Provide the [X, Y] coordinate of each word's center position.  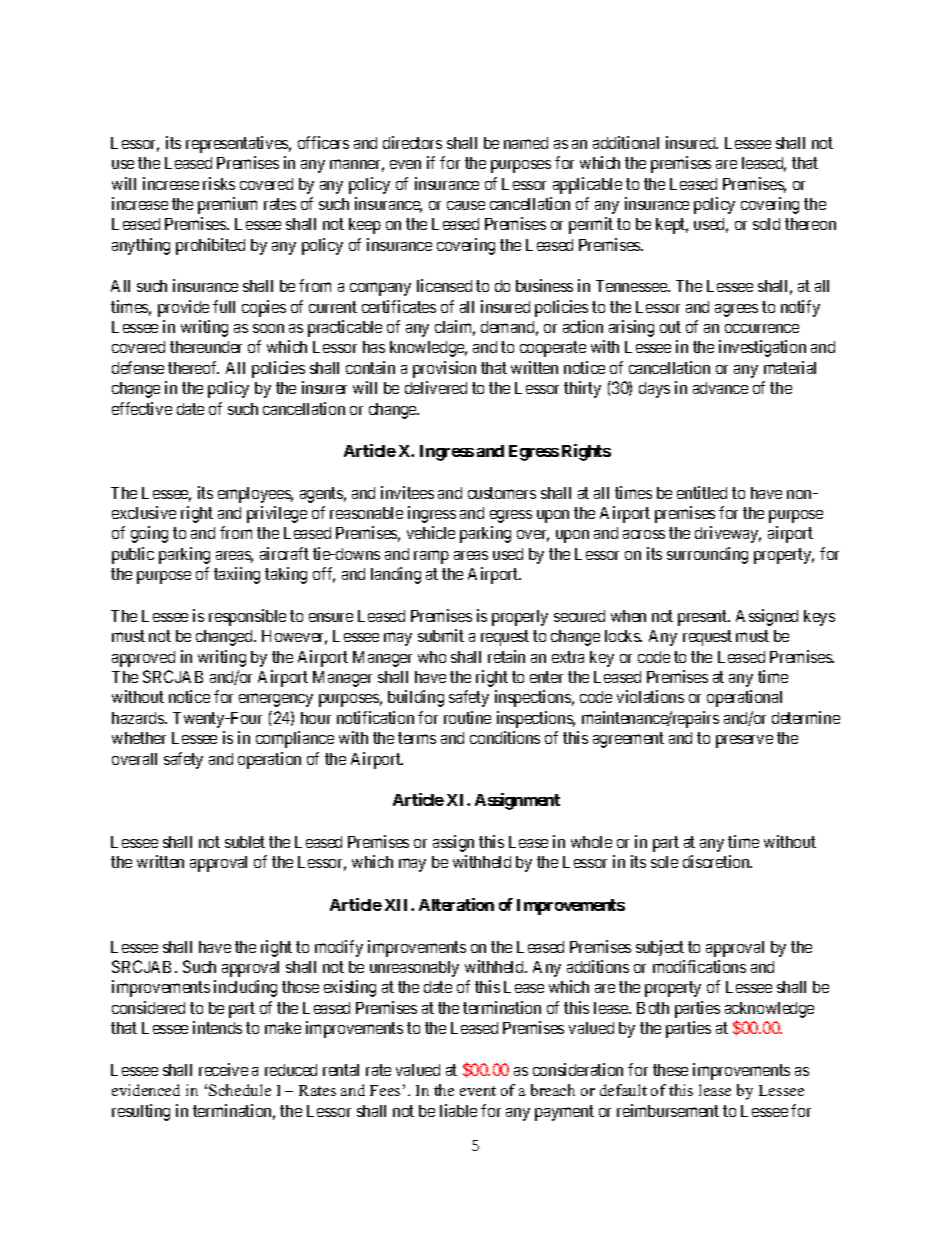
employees [255, 495]
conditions [505, 737]
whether [139, 738]
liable [458, 1110]
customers [502, 493]
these [670, 1070]
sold [766, 224]
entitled [702, 492]
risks [219, 183]
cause [466, 205]
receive [223, 1069]
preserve [744, 741]
